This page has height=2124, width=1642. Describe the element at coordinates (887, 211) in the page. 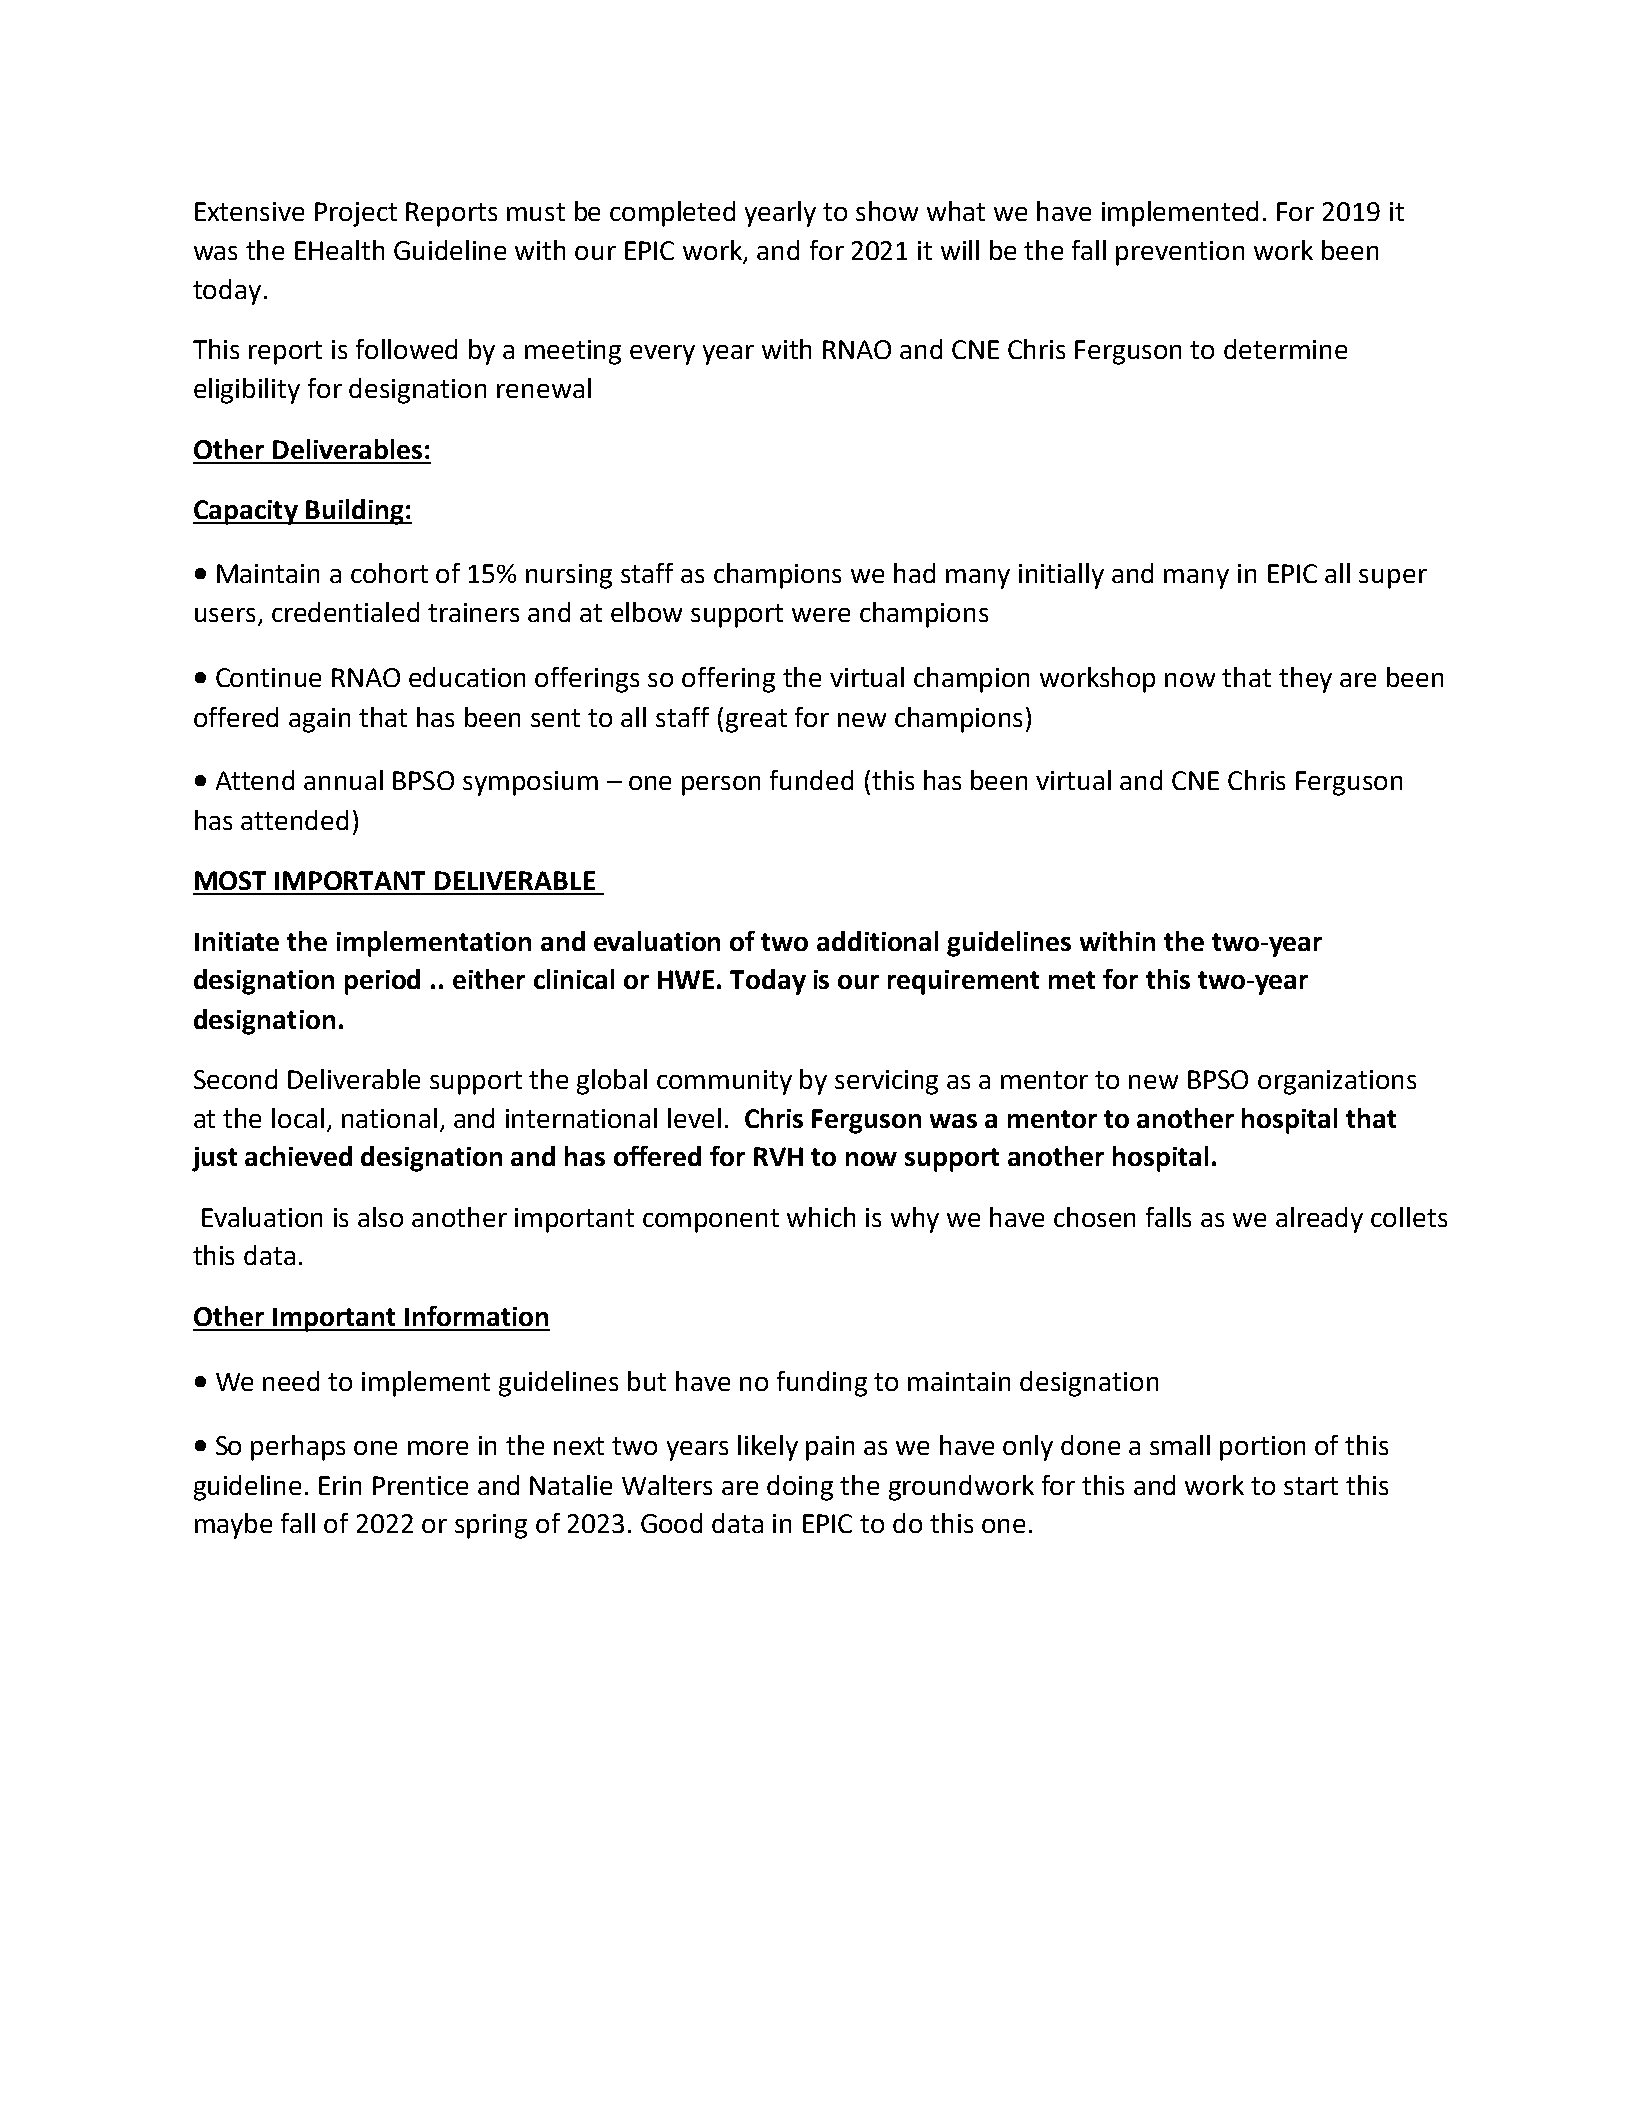

I see `show` at that location.
